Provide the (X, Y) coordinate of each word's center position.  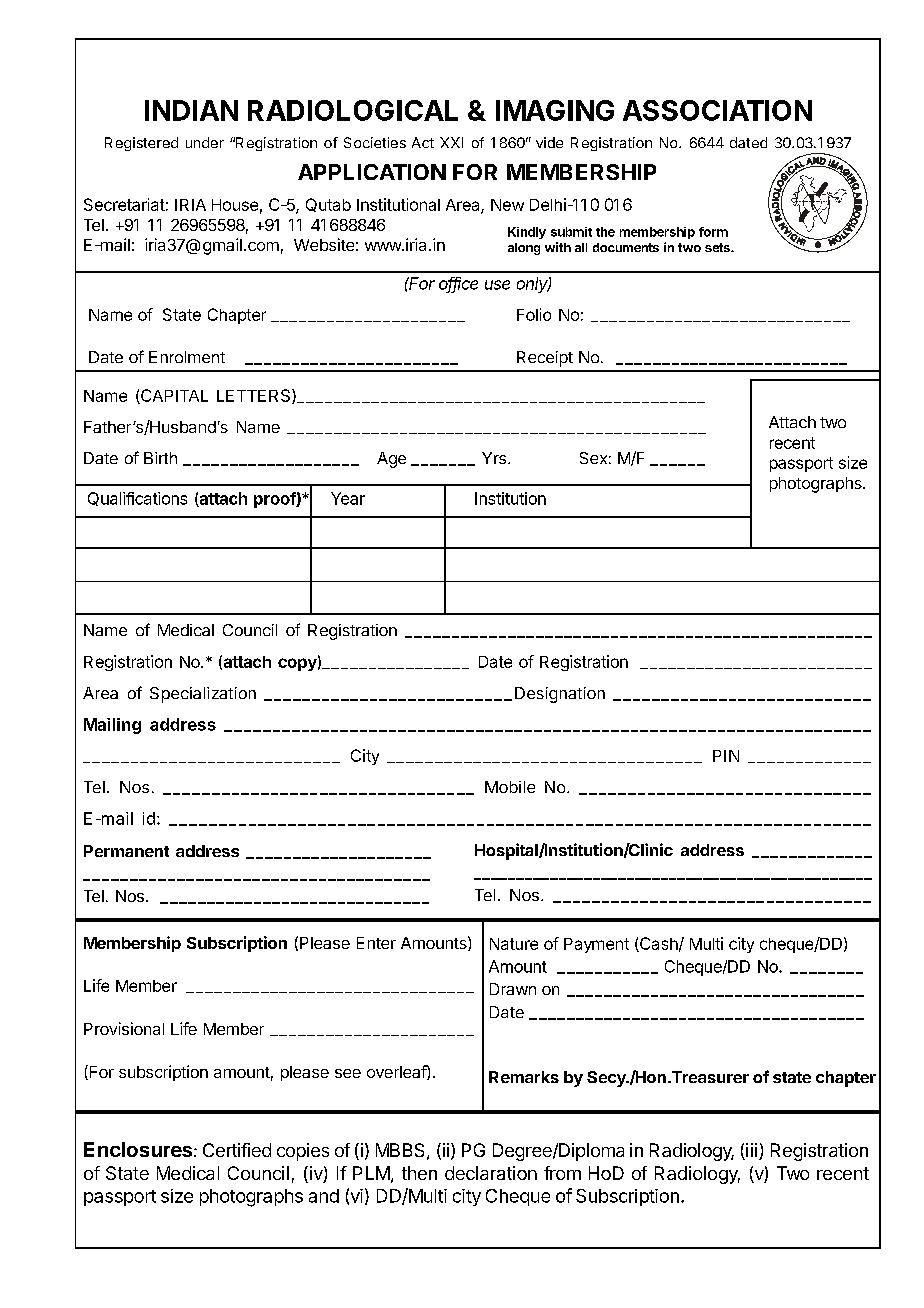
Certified (237, 1150)
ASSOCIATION (717, 110)
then (419, 1173)
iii (751, 1150)
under (205, 142)
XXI (451, 142)
